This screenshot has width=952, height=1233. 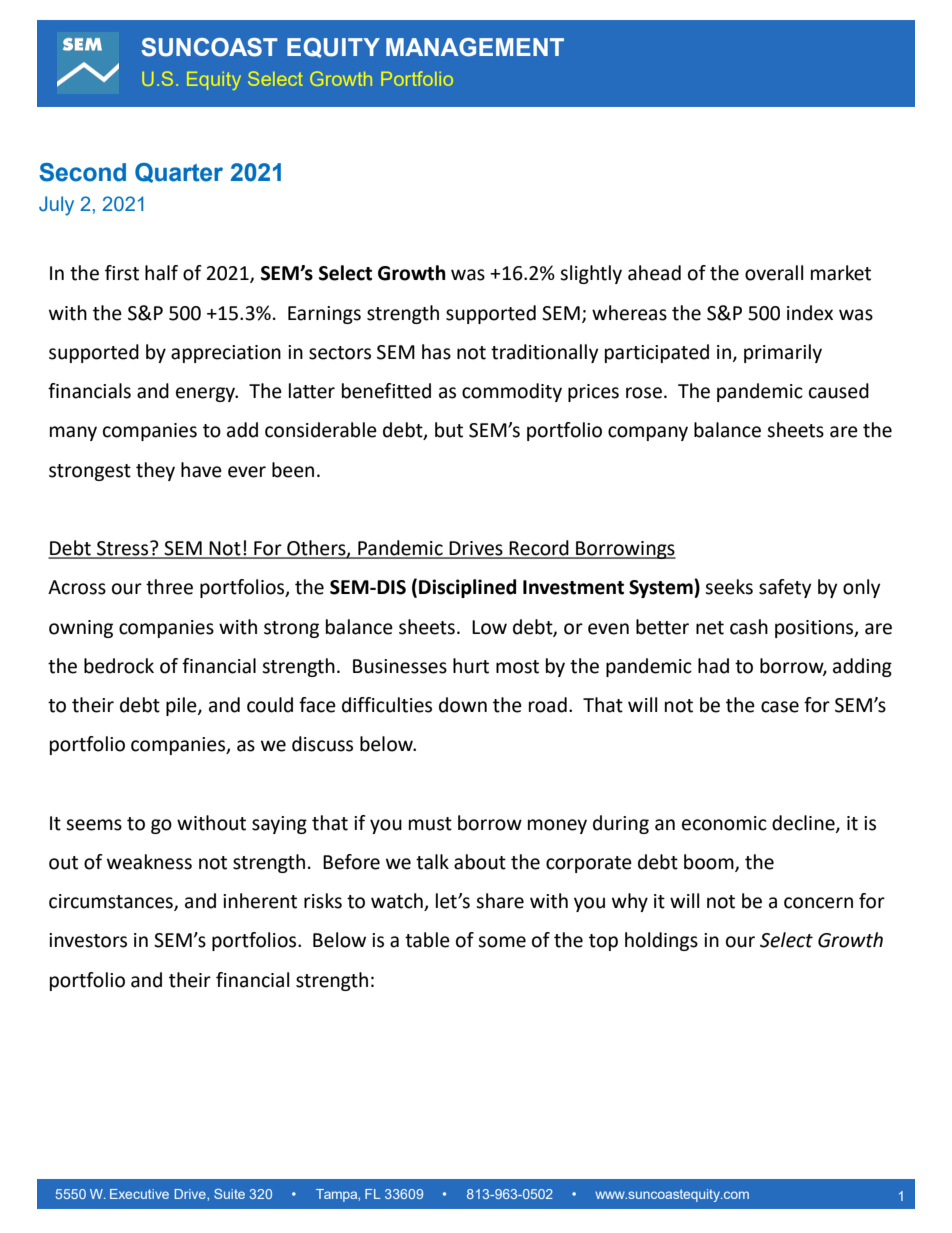 I want to click on Quarter, so click(x=179, y=173).
